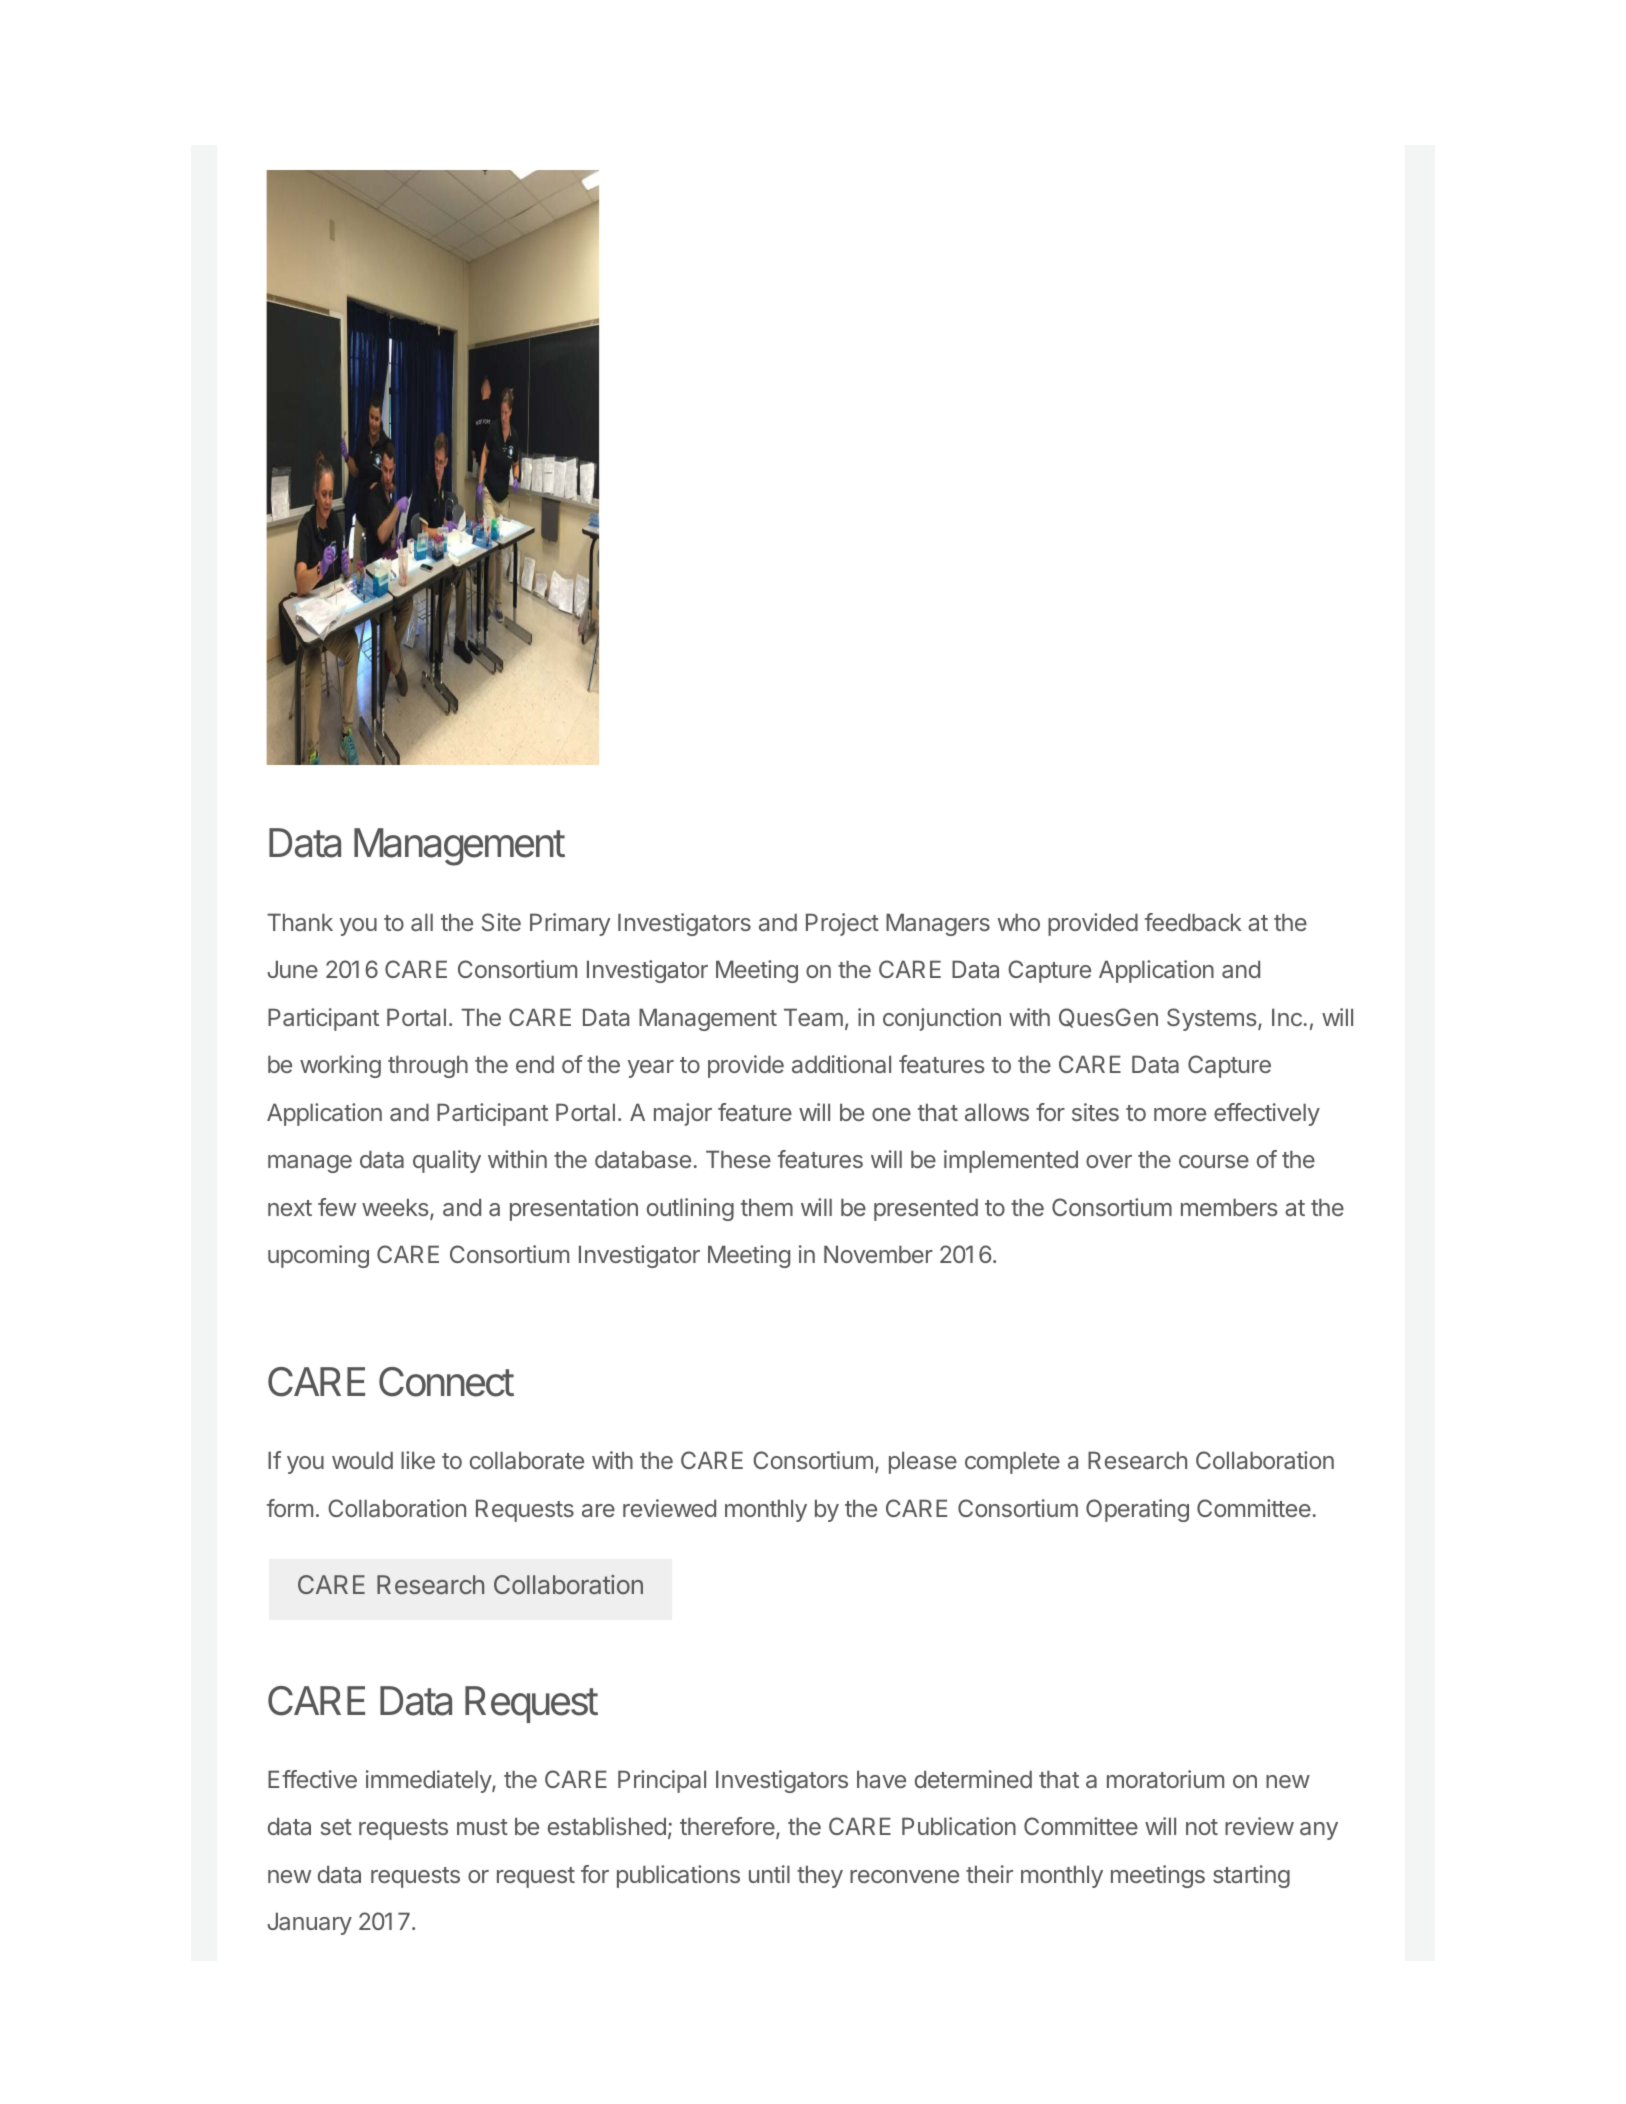  Describe the element at coordinates (842, 924) in the document. I see `Project` at that location.
